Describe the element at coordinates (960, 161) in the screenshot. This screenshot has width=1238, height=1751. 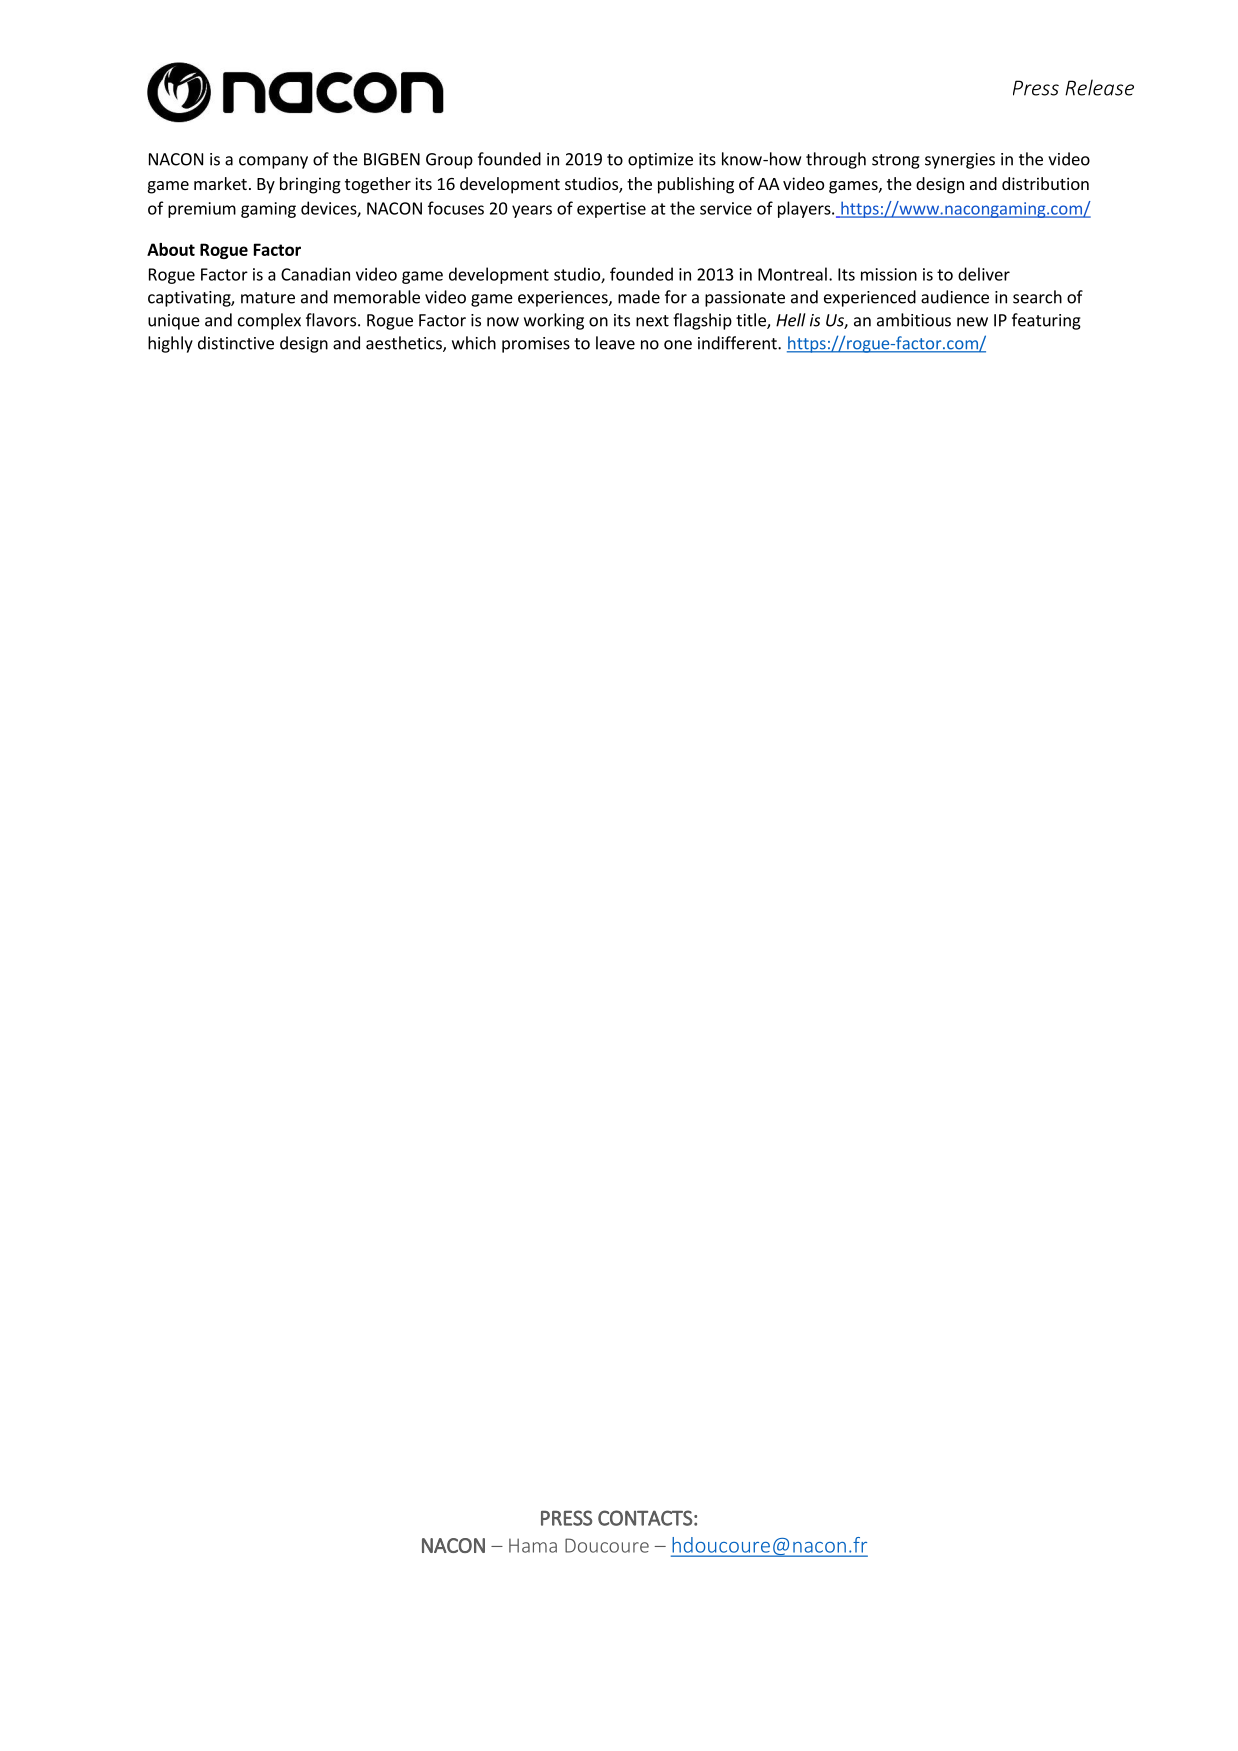
I see `synergies` at that location.
